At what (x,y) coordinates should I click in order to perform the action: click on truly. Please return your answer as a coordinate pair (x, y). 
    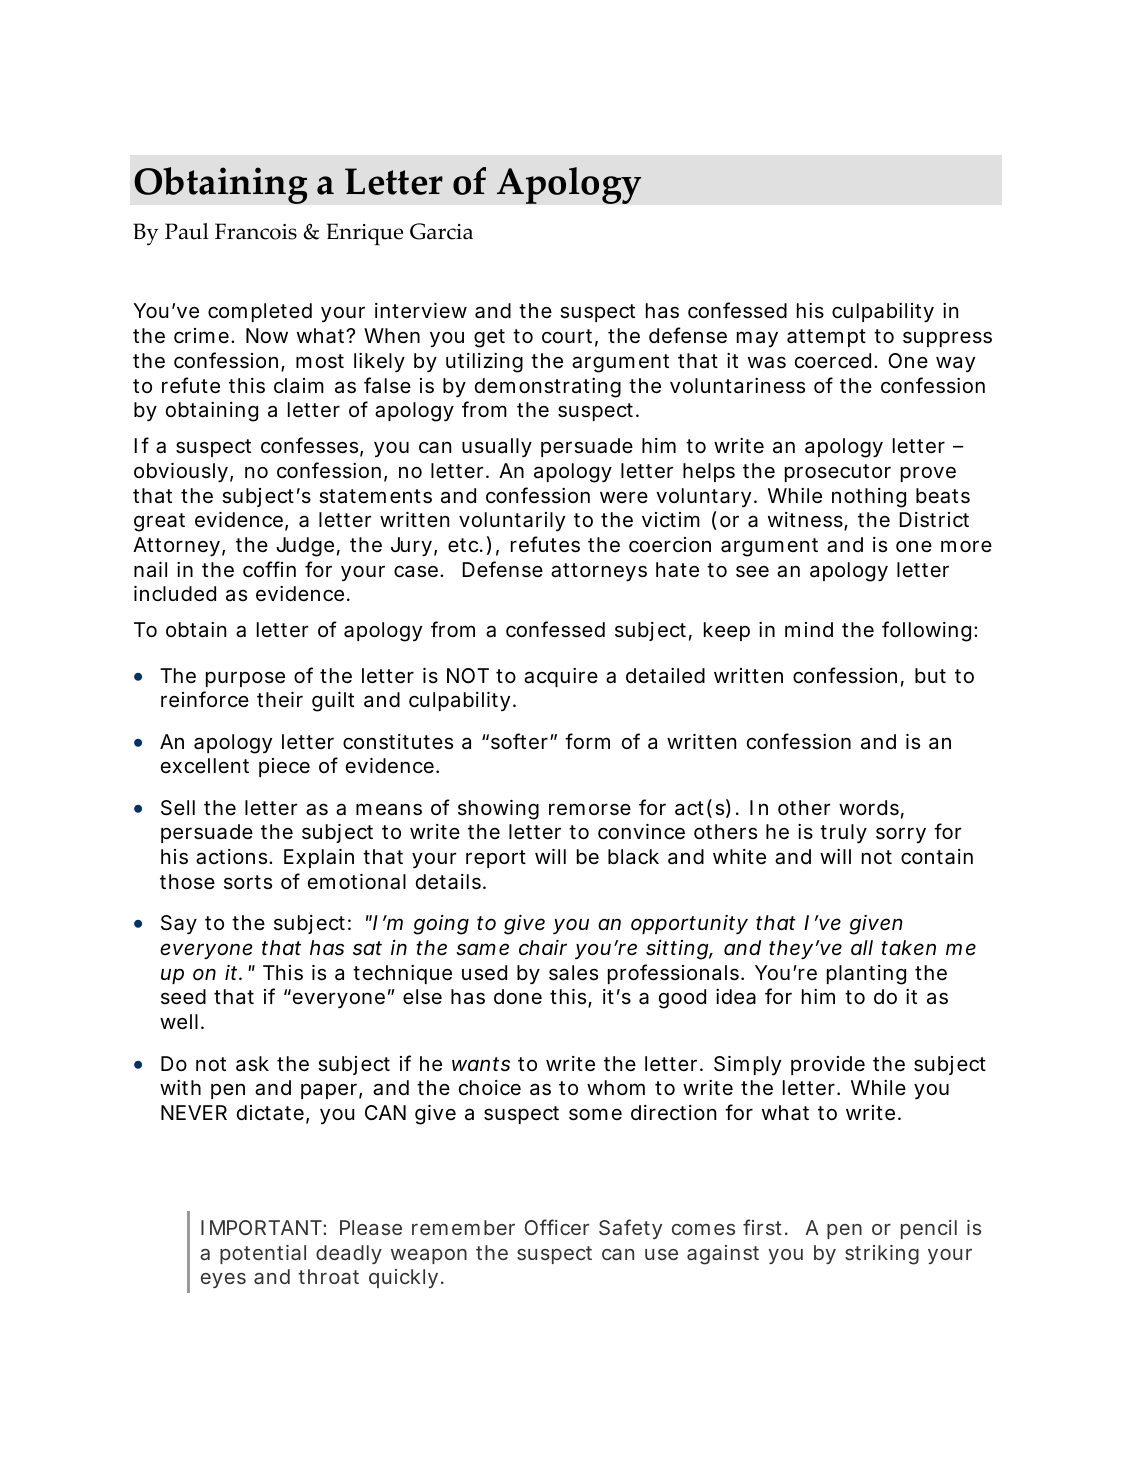
    Looking at the image, I should click on (843, 833).
